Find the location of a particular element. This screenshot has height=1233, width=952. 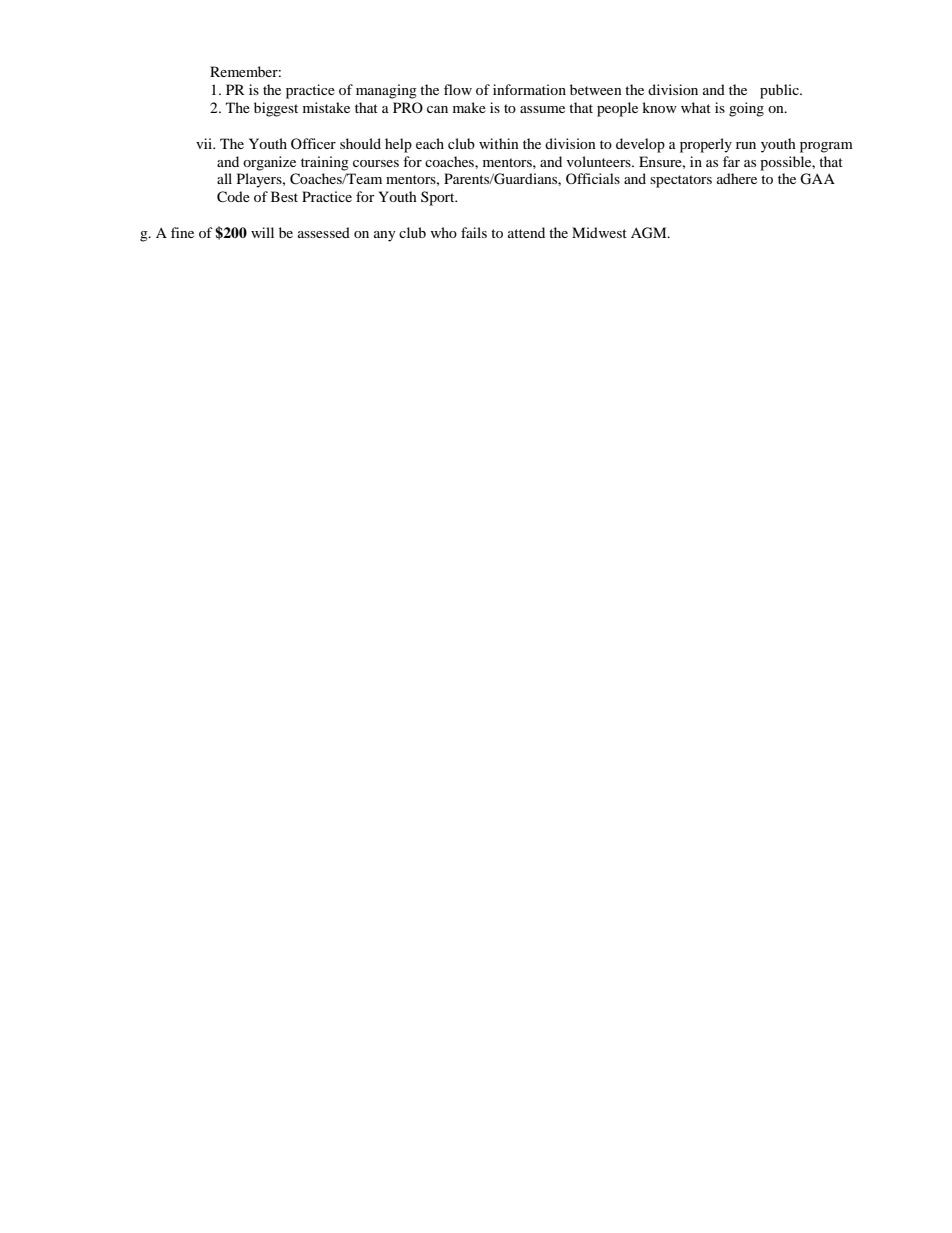

public is located at coordinates (780, 91).
